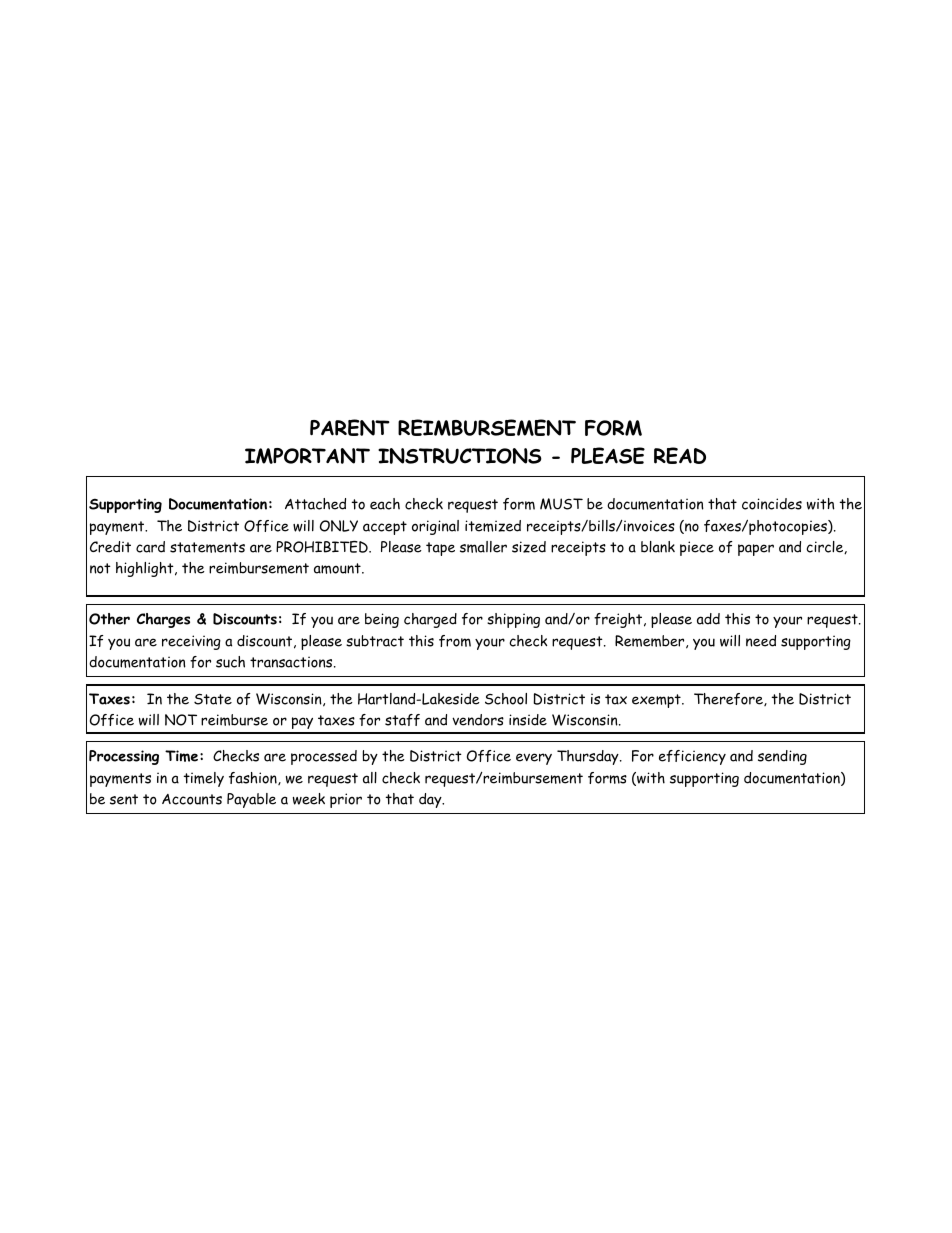 The image size is (952, 1233). I want to click on Charges, so click(163, 620).
